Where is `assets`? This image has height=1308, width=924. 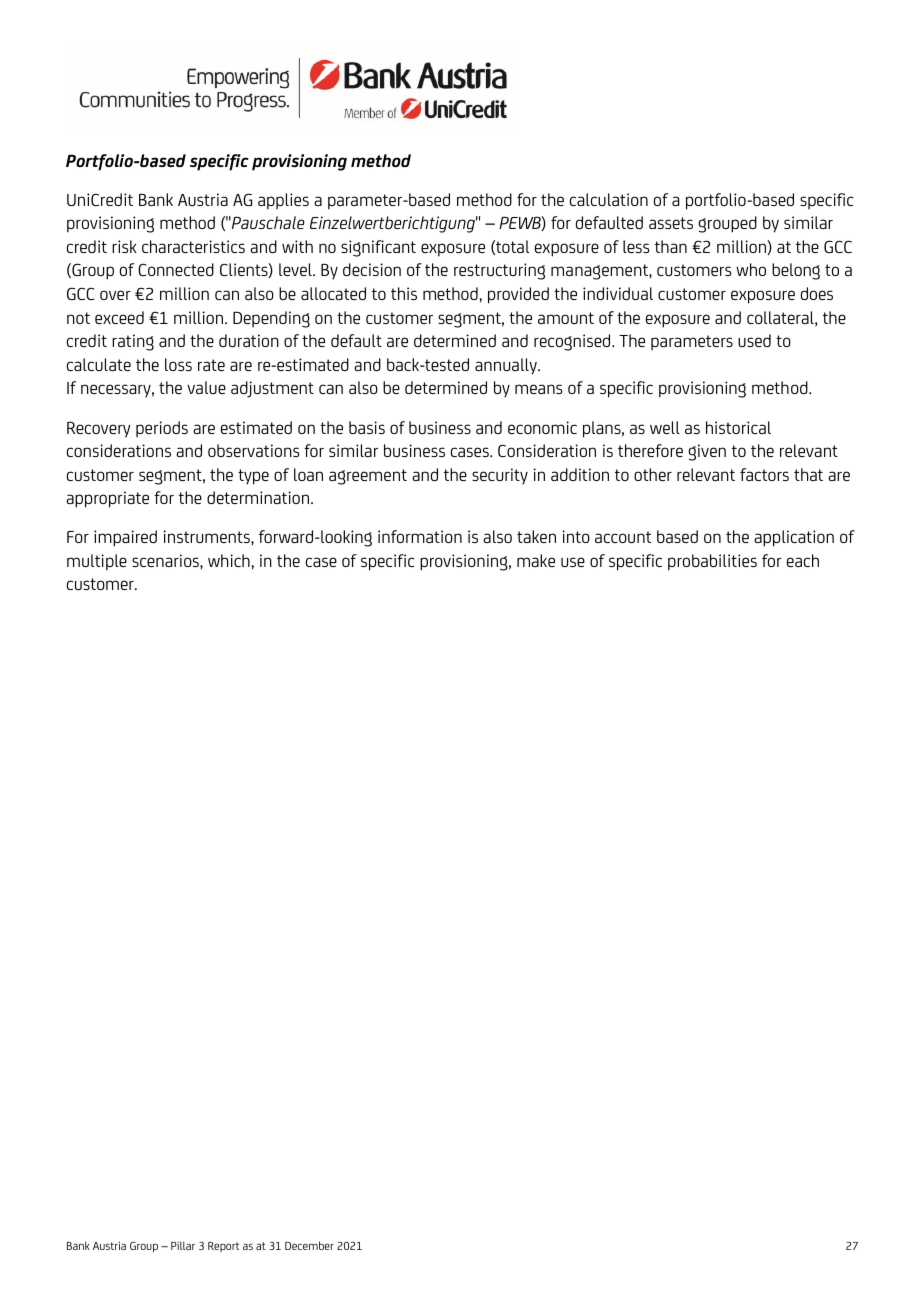 assets is located at coordinates (671, 223).
